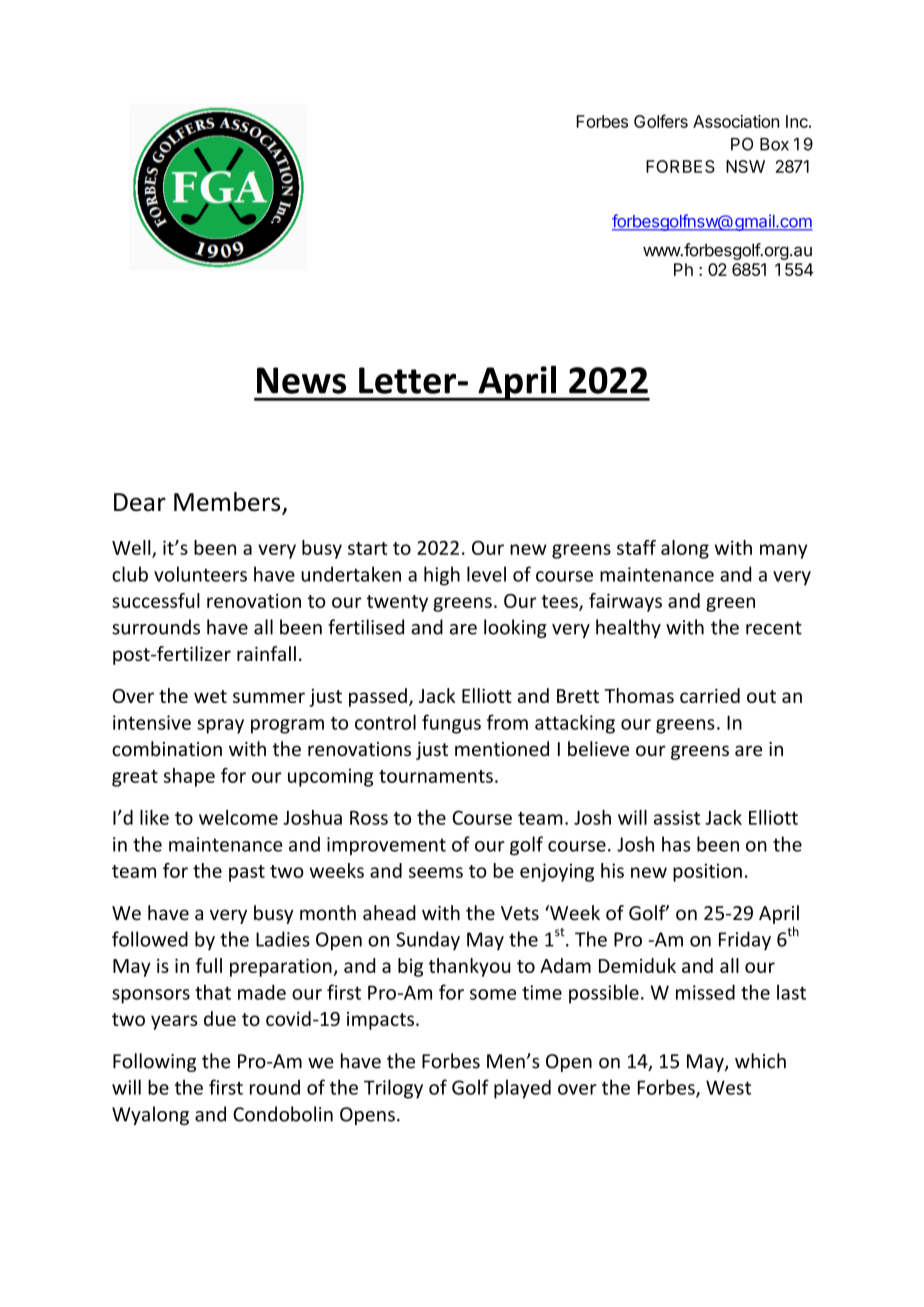 This screenshot has height=1307, width=924. I want to click on played, so click(522, 1089).
